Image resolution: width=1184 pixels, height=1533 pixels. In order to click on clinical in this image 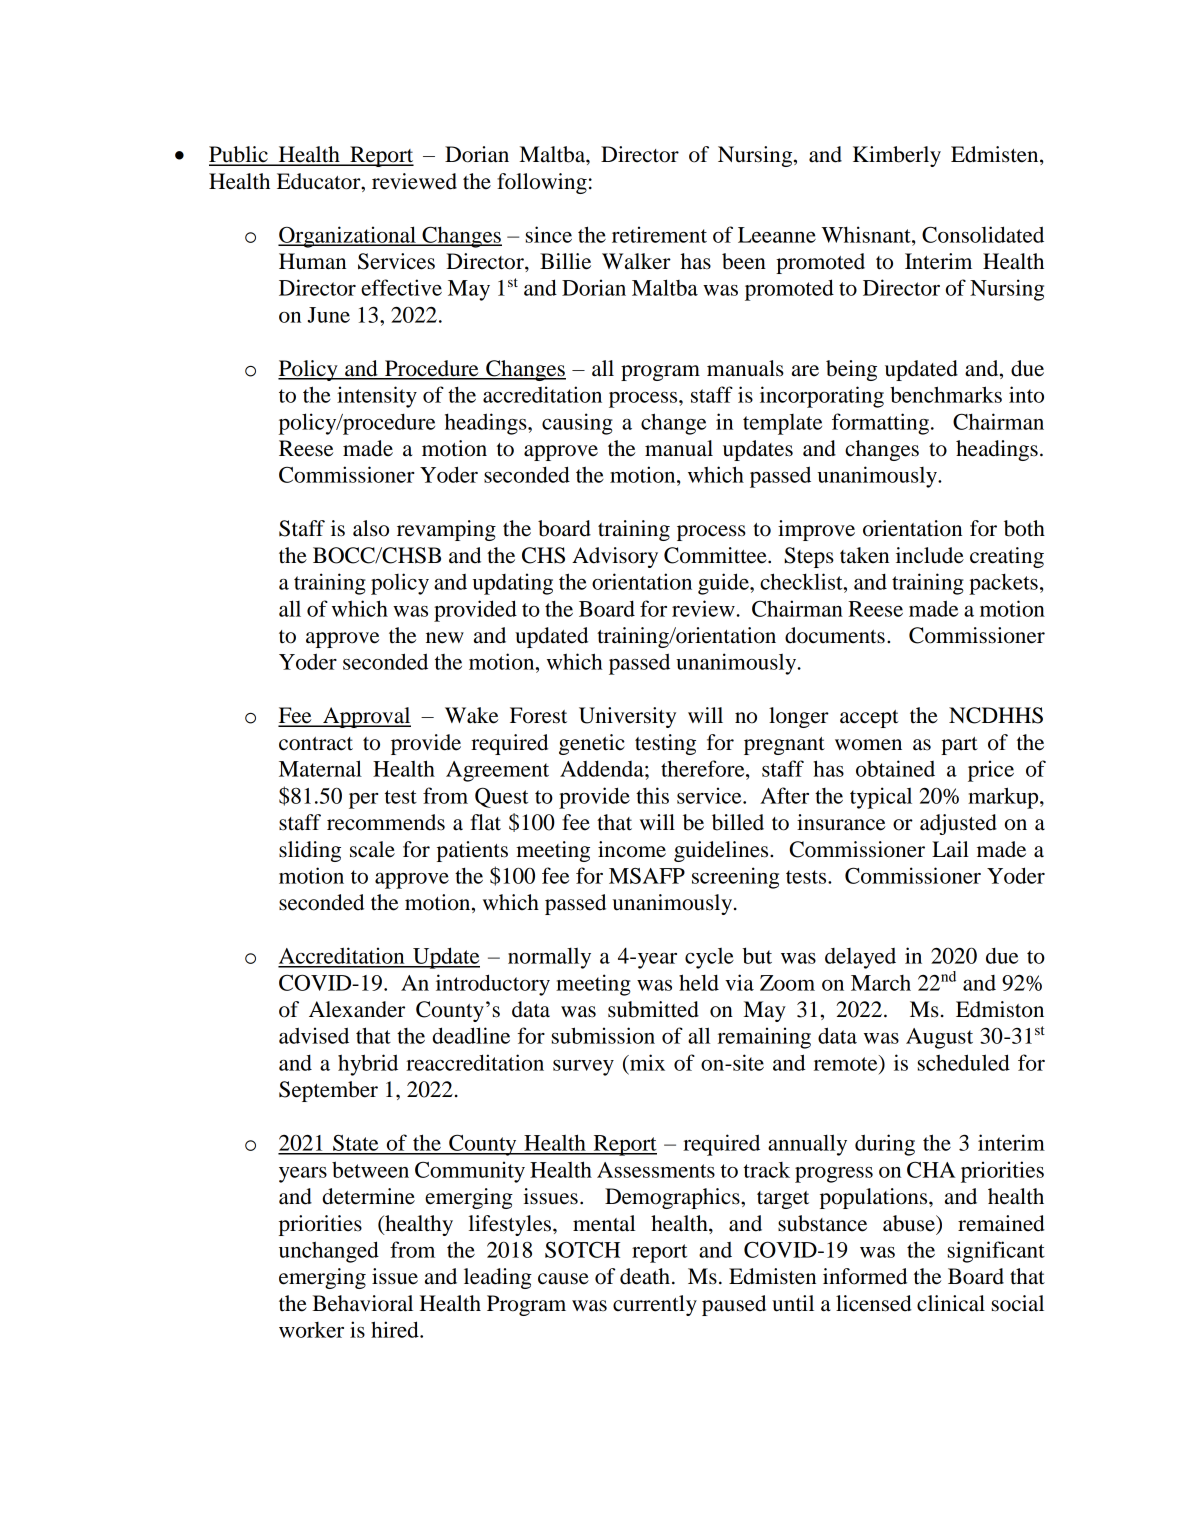, I will do `click(951, 1303)`.
